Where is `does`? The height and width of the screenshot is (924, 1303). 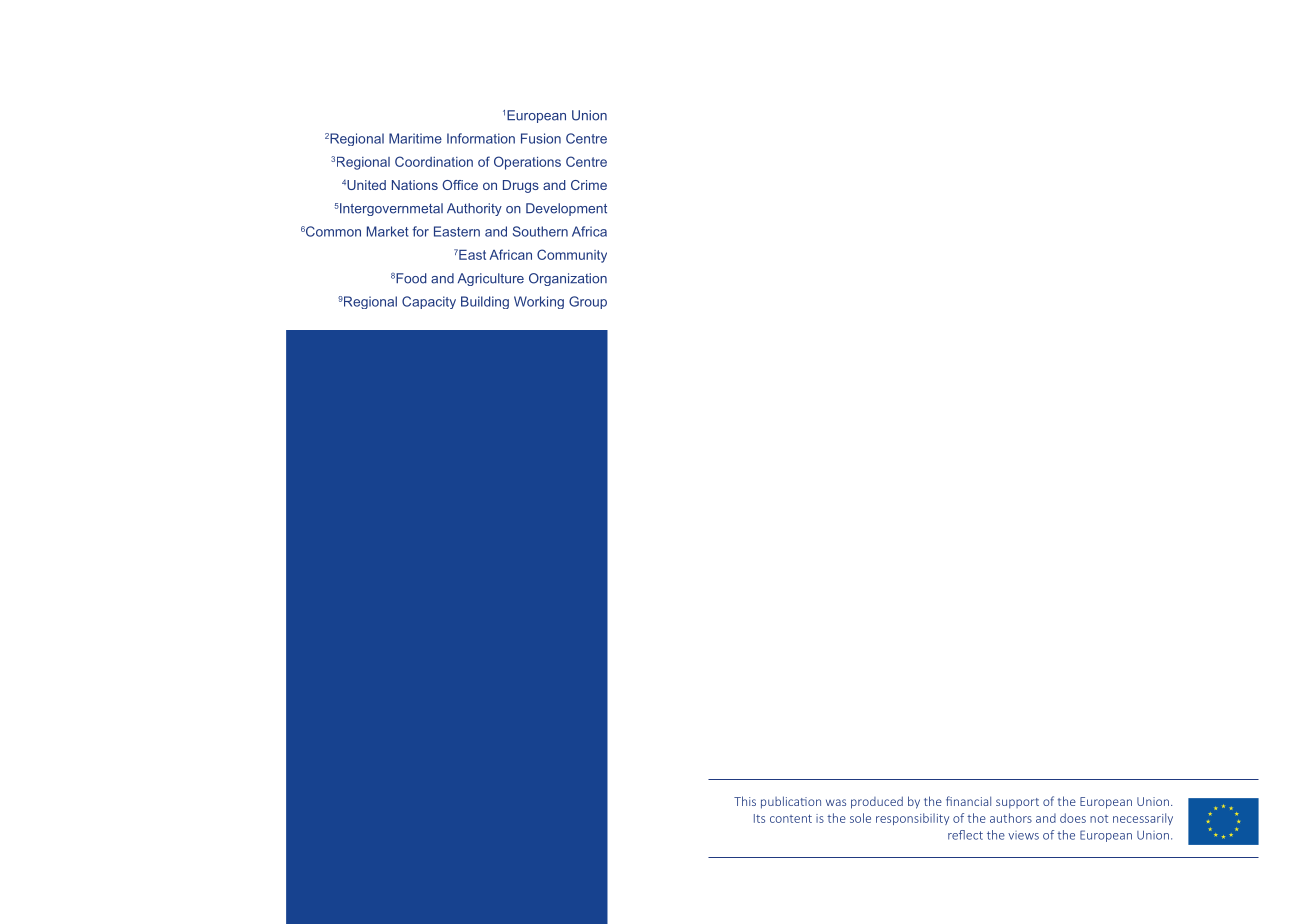
does is located at coordinates (1073, 818).
